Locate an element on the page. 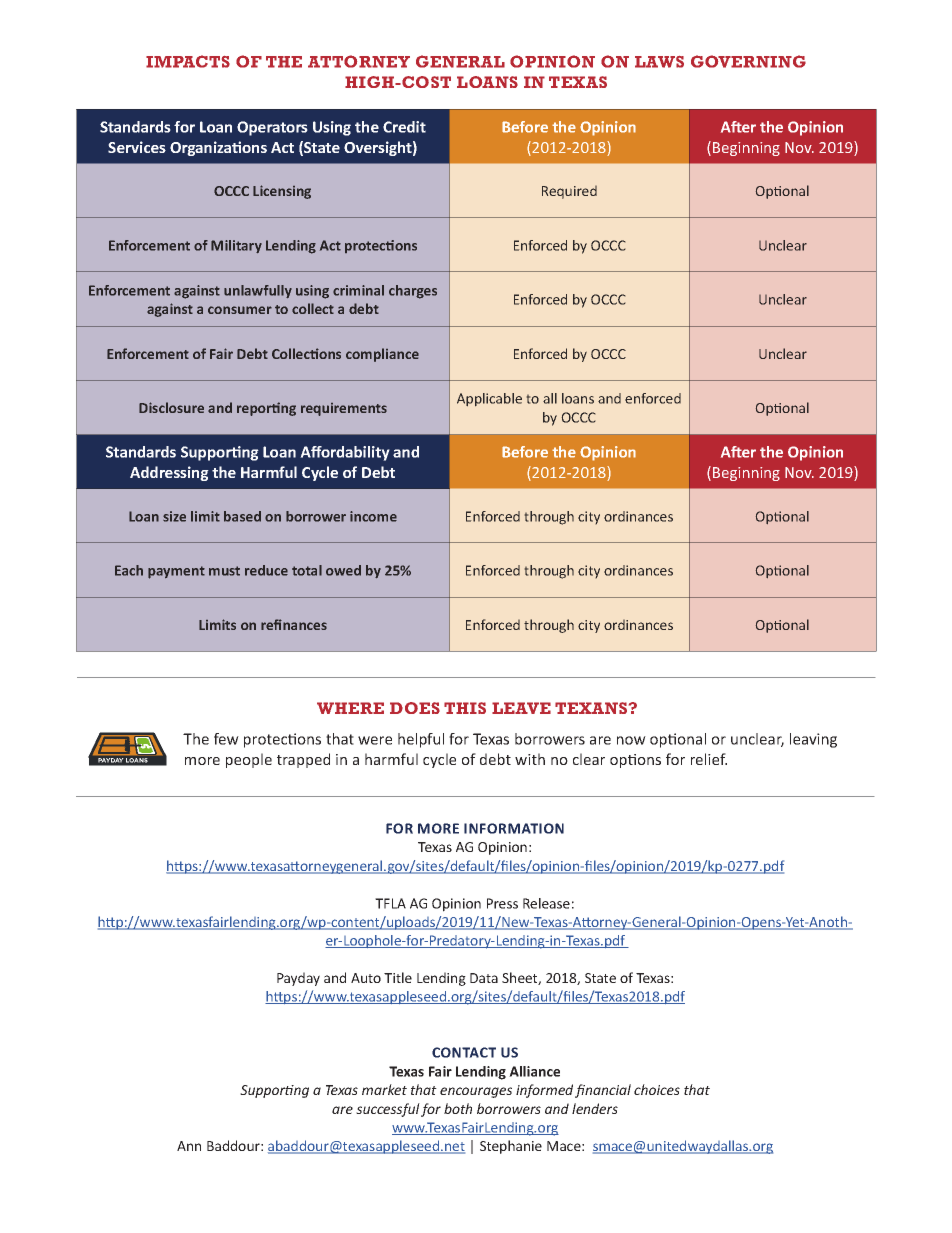 The height and width of the document is (1233, 952). Credit is located at coordinates (404, 127).
